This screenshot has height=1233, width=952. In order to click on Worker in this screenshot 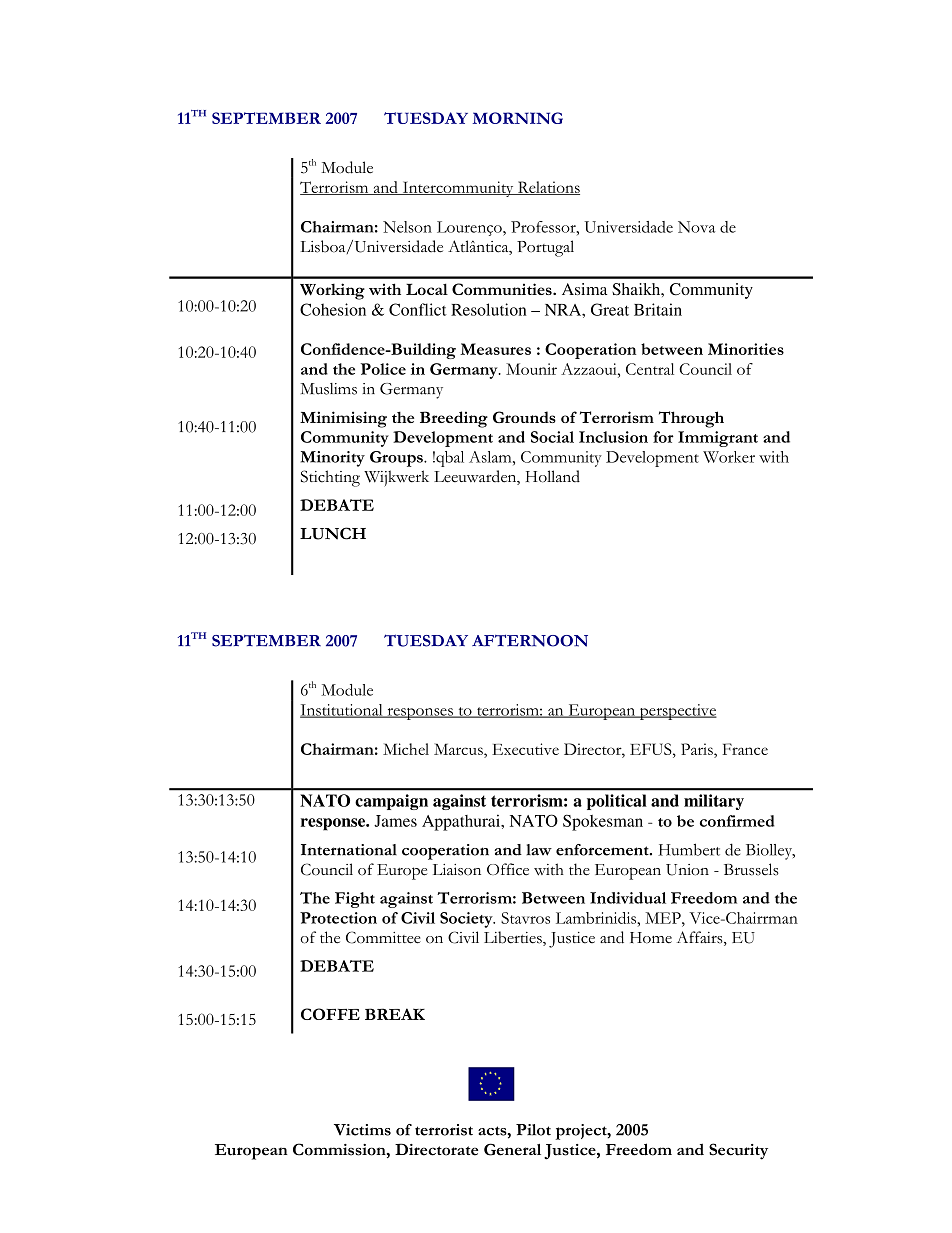, I will do `click(729, 457)`.
